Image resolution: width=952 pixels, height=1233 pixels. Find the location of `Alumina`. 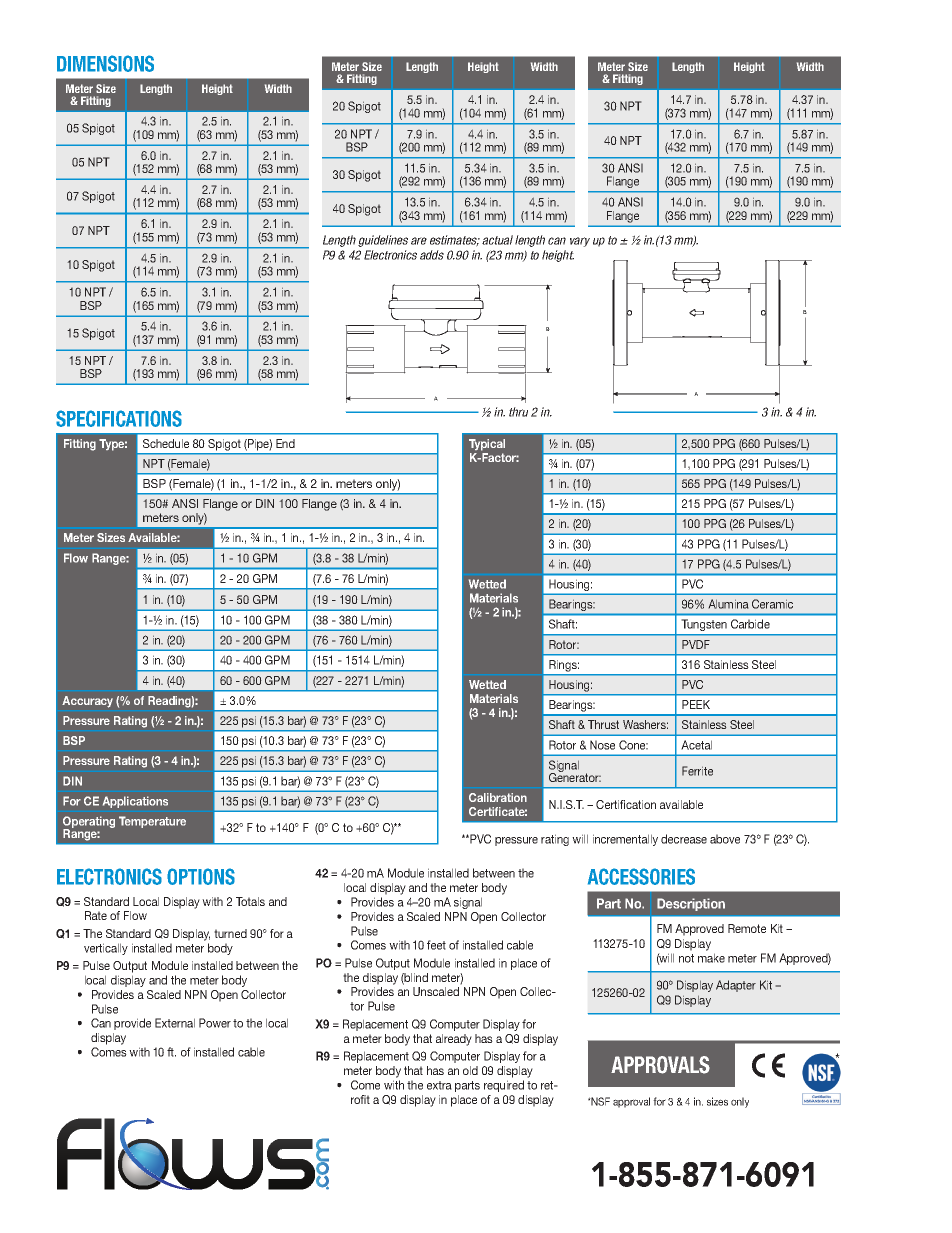

Alumina is located at coordinates (728, 604).
